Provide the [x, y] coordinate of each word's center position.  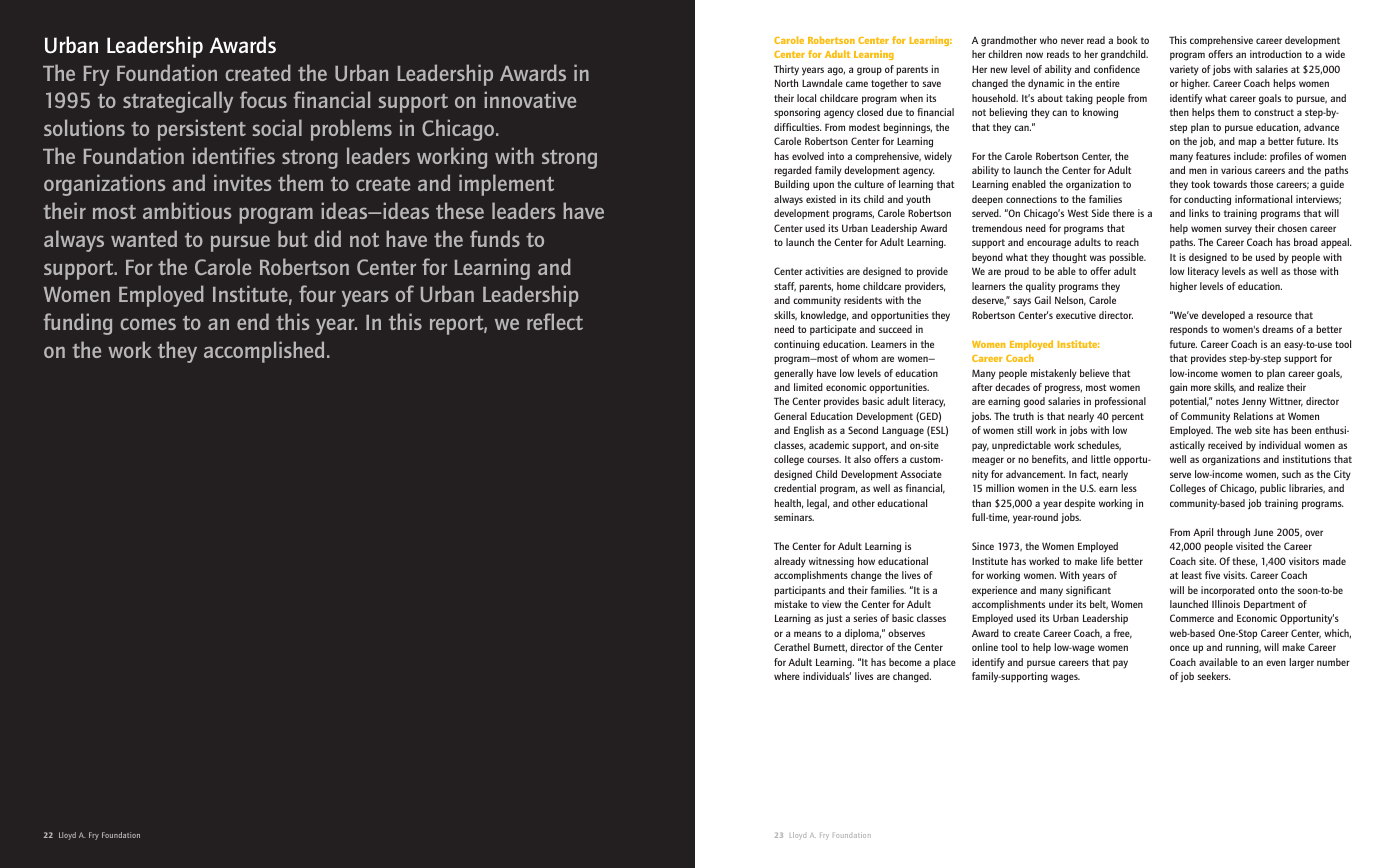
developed [1223, 316]
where [787, 676]
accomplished [264, 352]
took [1200, 184]
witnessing [831, 562]
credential [795, 488]
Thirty [786, 70]
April [1203, 533]
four [317, 293]
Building [792, 185]
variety [1184, 70]
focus [263, 99]
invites [243, 182]
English [809, 431]
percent [1128, 417]
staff [785, 287]
